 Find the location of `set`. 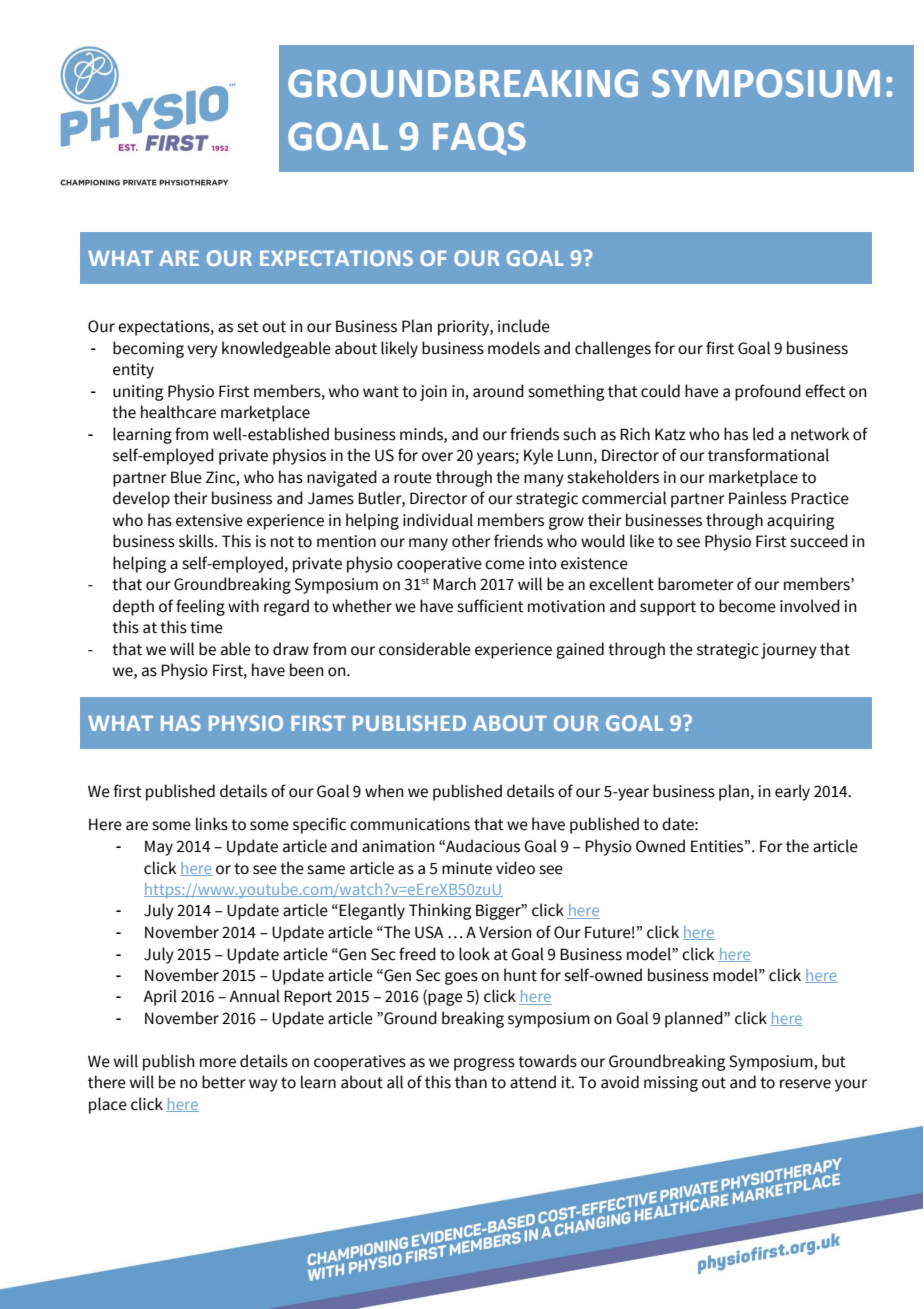

set is located at coordinates (248, 327).
